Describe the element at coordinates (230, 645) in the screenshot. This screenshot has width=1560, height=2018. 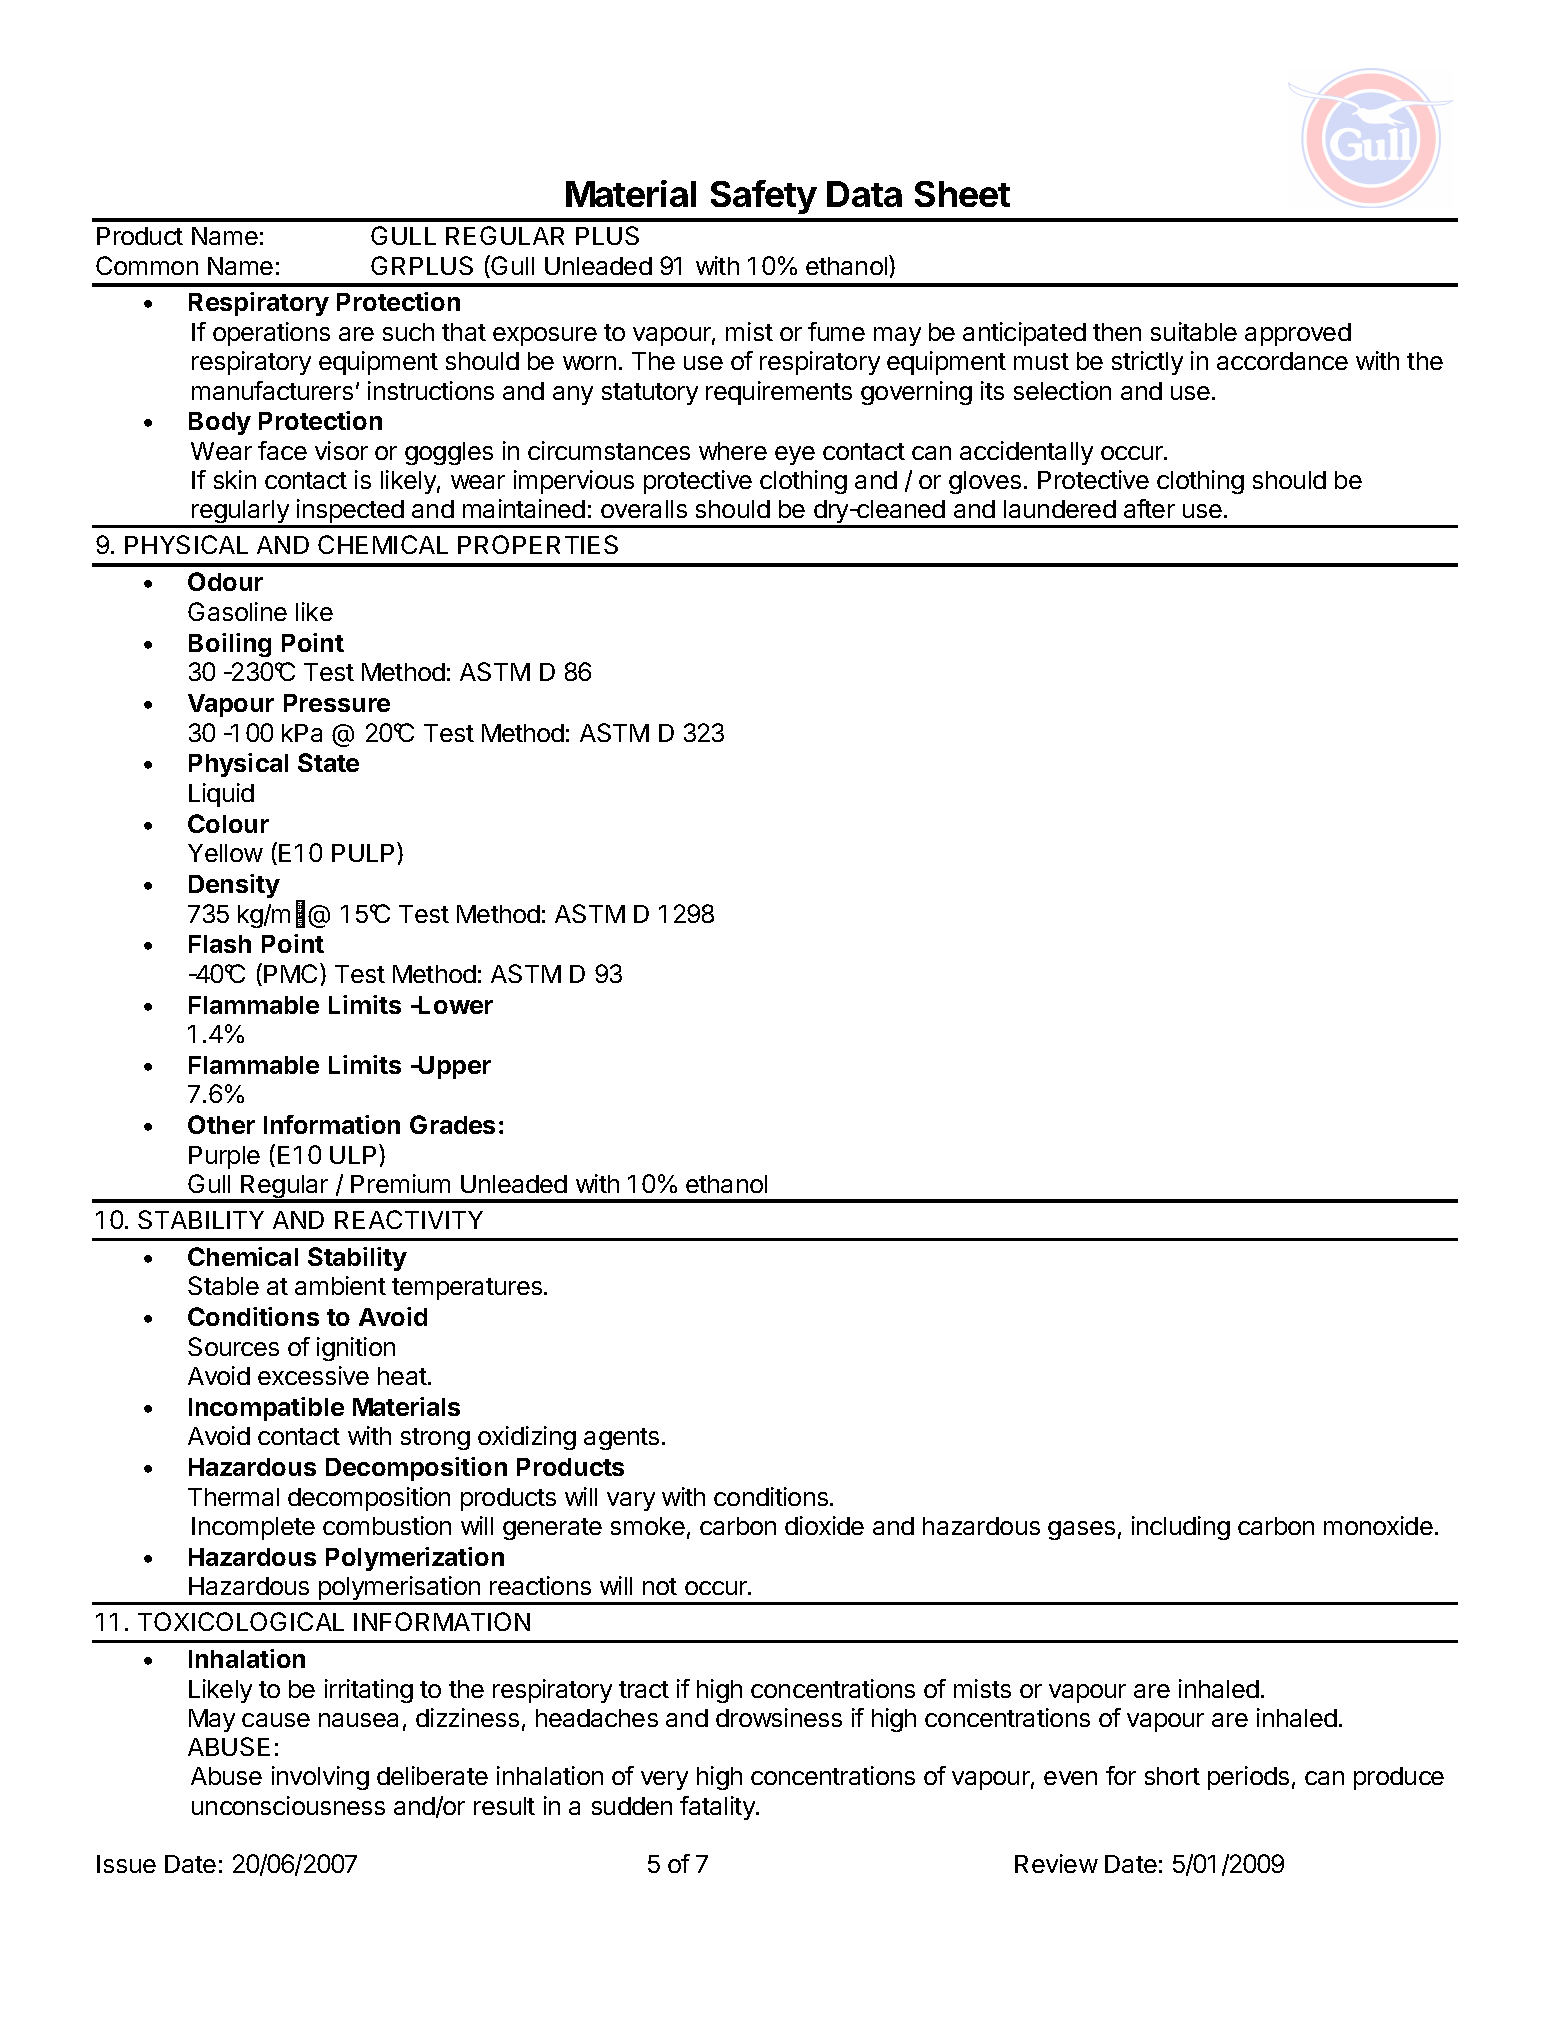
I see `Boiling` at that location.
